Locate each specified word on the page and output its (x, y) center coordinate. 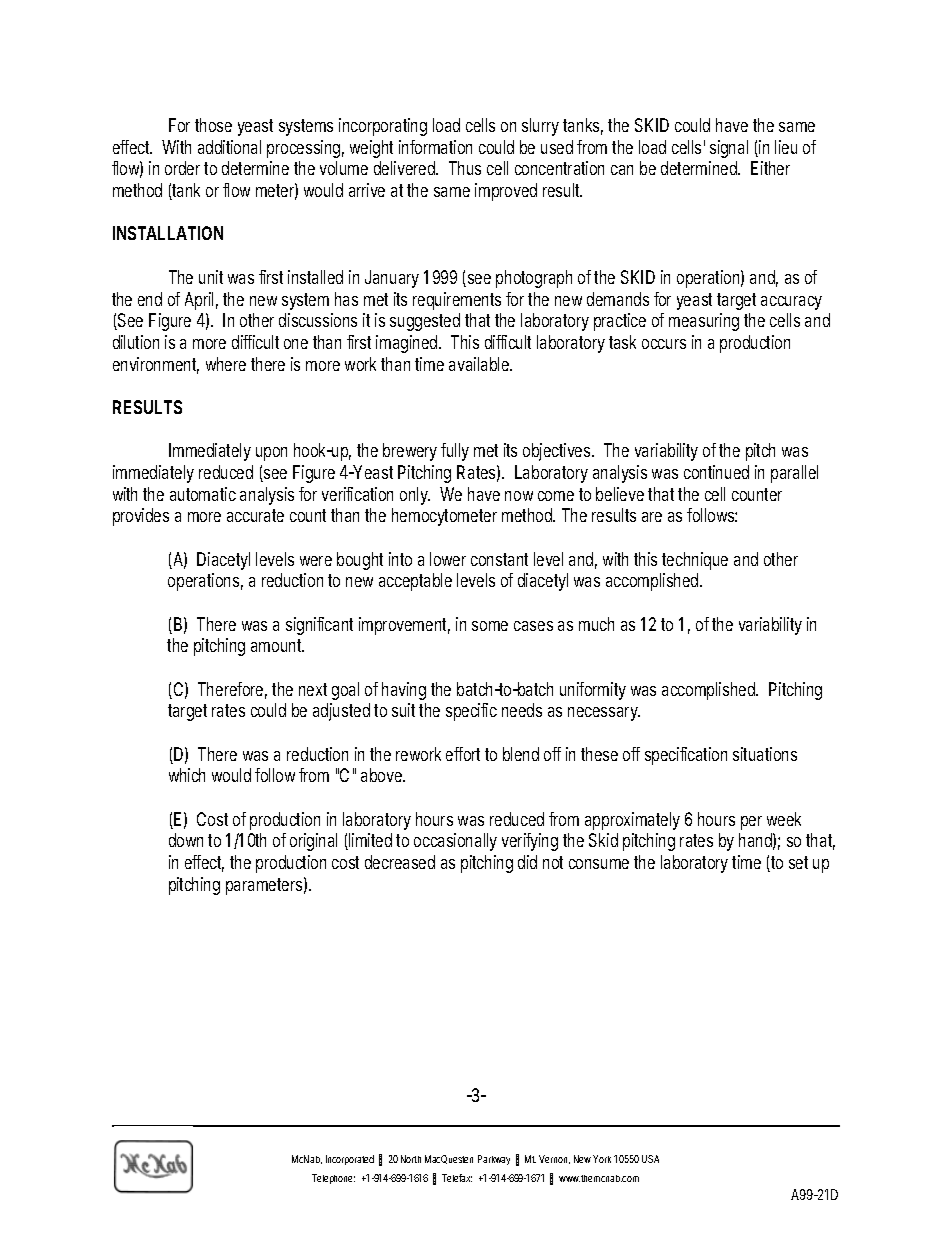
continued (716, 472)
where (226, 364)
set (798, 862)
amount (277, 645)
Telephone (333, 1179)
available (480, 364)
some (490, 626)
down (186, 840)
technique (695, 561)
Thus (465, 168)
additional (229, 147)
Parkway (494, 1160)
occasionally (455, 842)
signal (729, 149)
